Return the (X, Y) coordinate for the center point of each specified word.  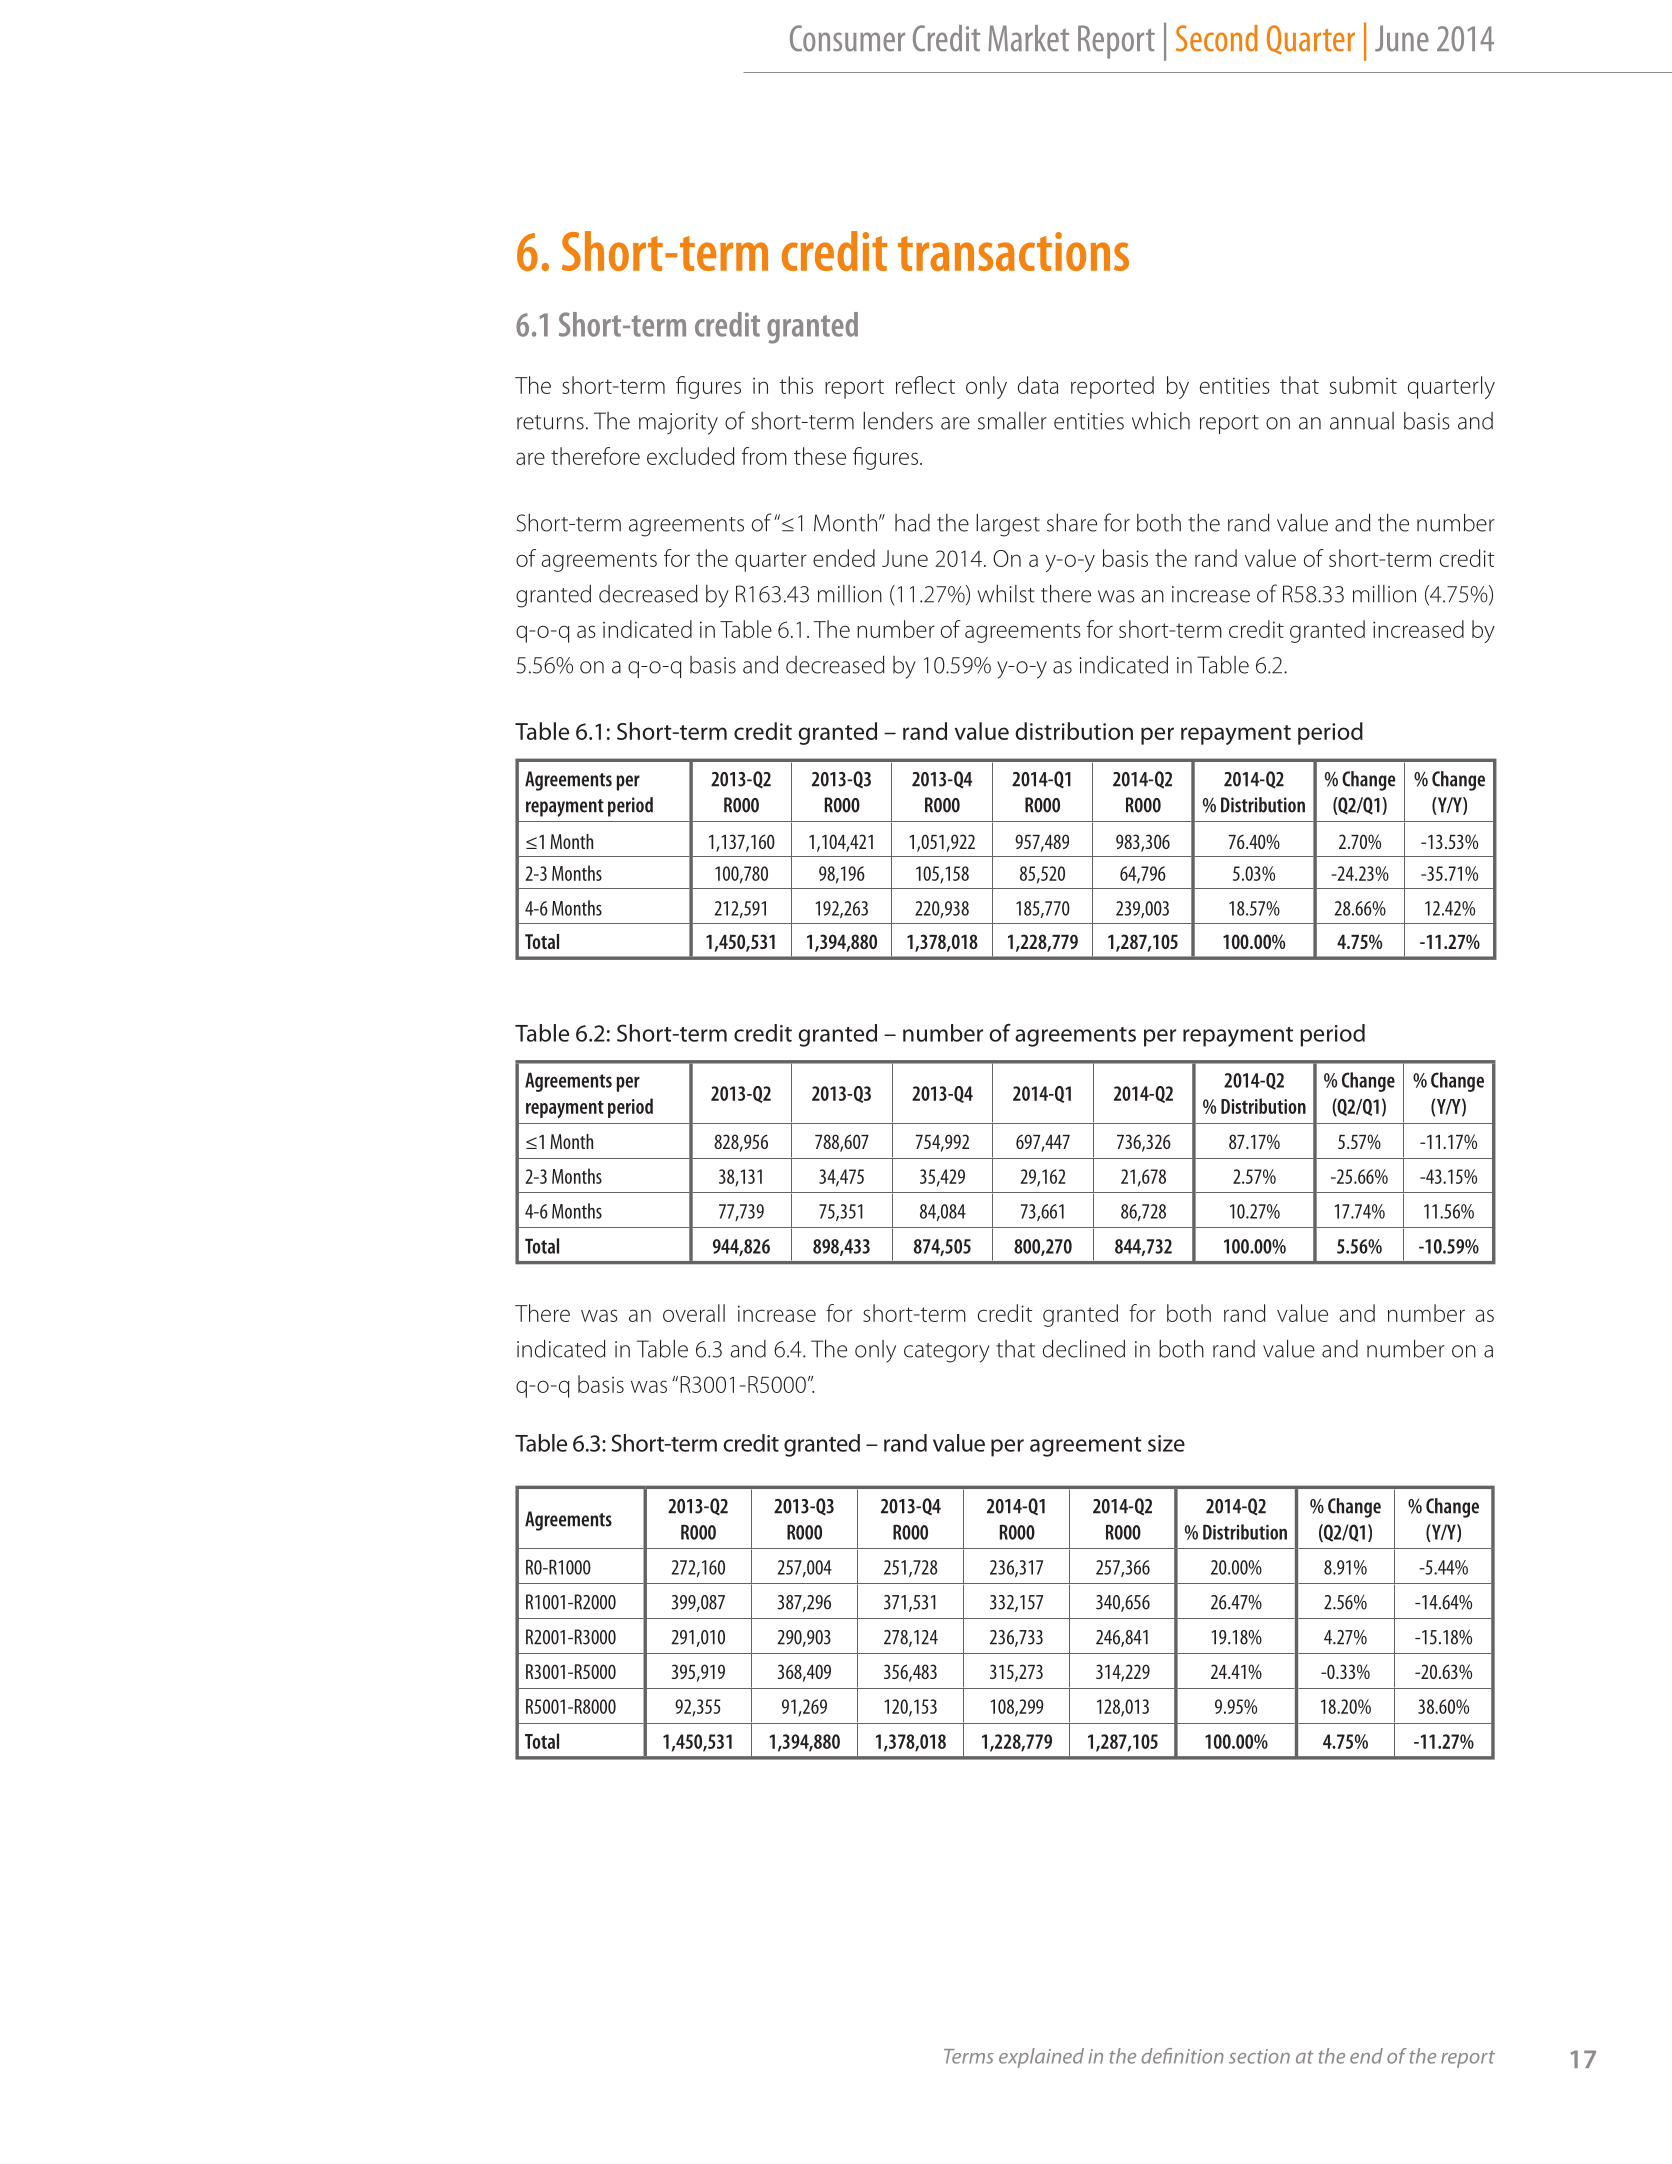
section (1259, 2056)
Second (1217, 38)
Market (1028, 38)
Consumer (847, 38)
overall (694, 1313)
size (1166, 1443)
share (1072, 523)
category (947, 1353)
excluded (690, 456)
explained (1041, 2058)
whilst (1006, 594)
